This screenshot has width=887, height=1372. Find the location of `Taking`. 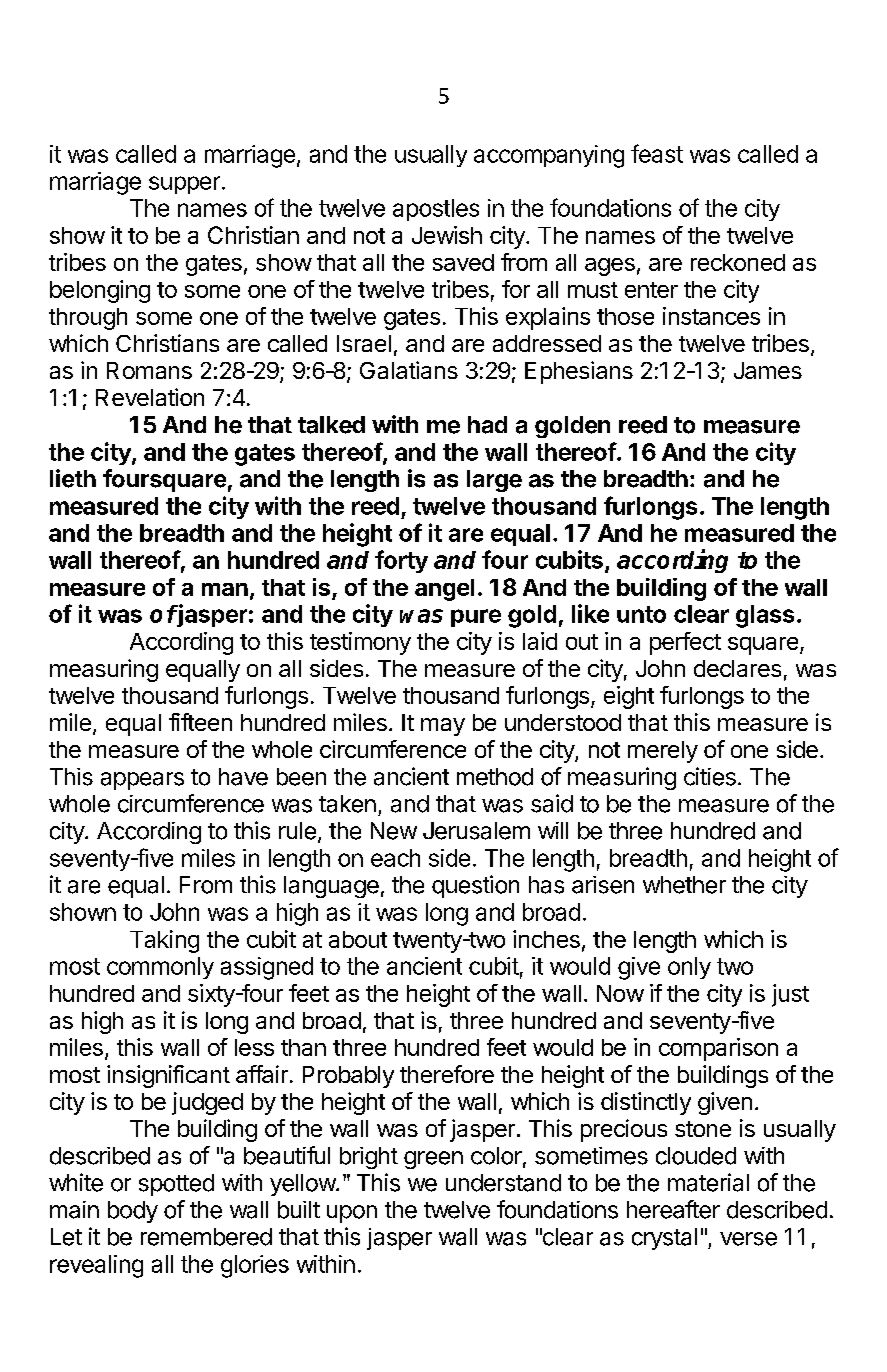

Taking is located at coordinates (164, 941).
